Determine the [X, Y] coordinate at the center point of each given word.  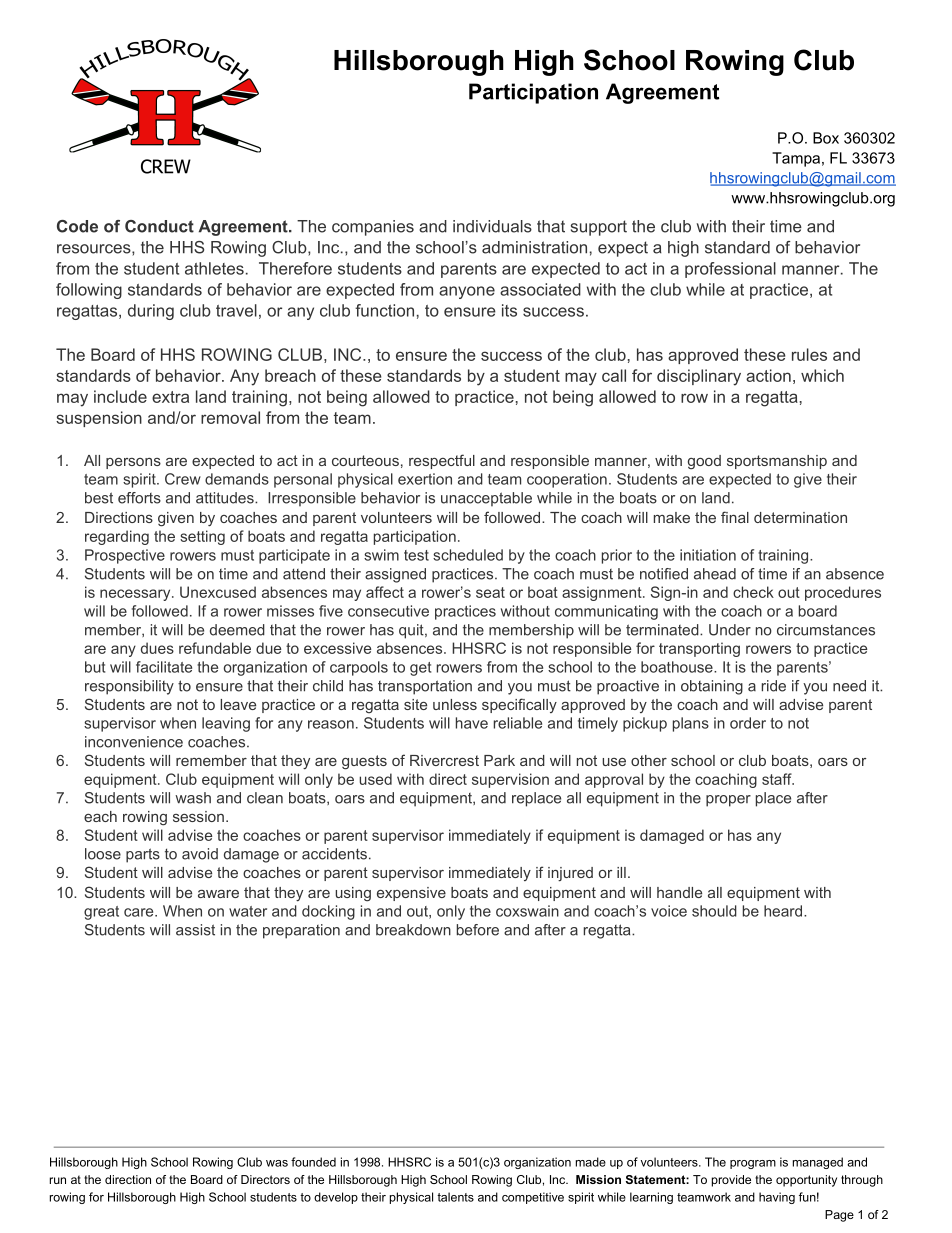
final [735, 517]
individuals [492, 226]
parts [143, 855]
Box [826, 138]
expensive [411, 894]
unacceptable [486, 499]
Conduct [159, 226]
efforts [139, 498]
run [58, 1180]
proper [728, 801]
